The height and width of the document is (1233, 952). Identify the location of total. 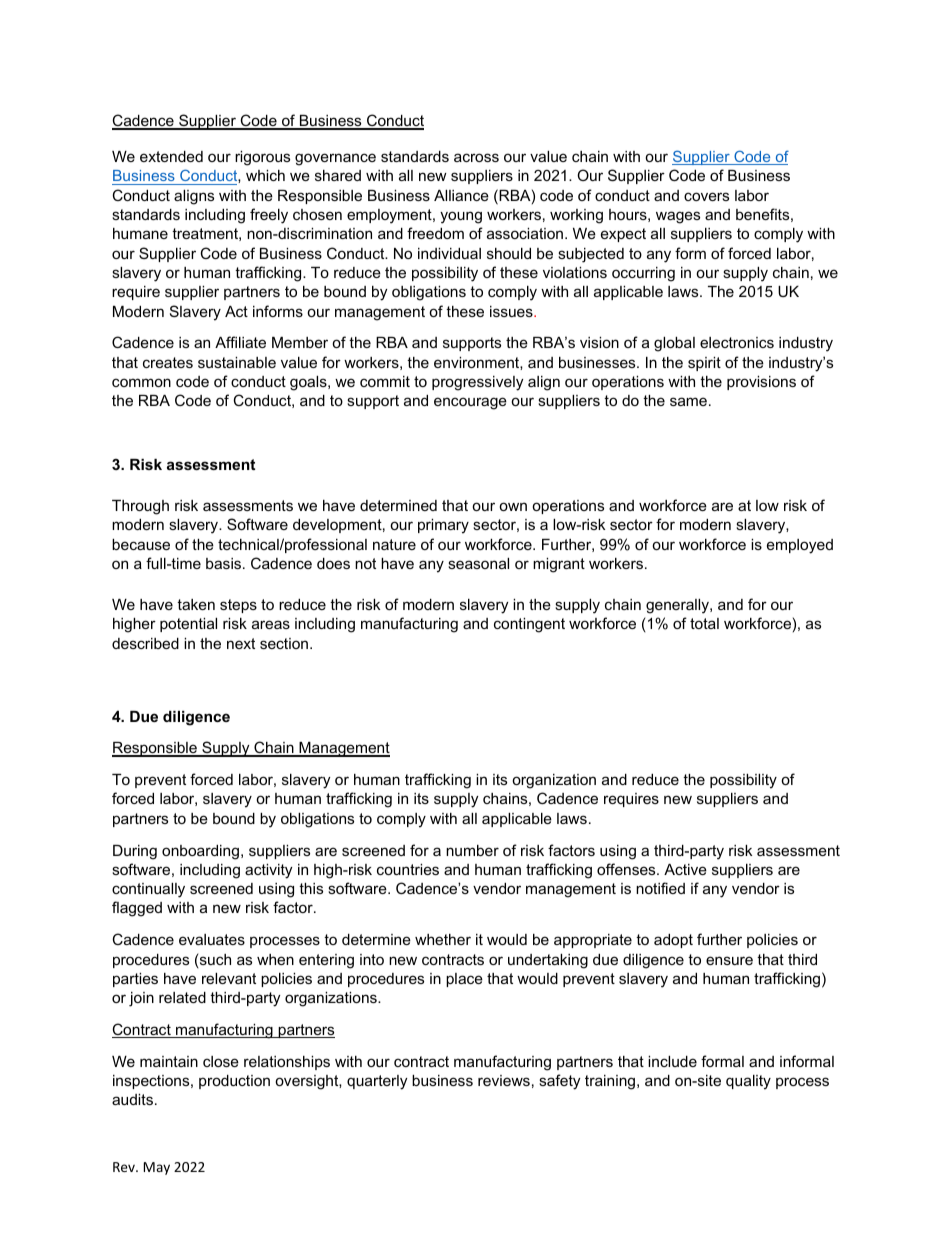
(704, 623).
